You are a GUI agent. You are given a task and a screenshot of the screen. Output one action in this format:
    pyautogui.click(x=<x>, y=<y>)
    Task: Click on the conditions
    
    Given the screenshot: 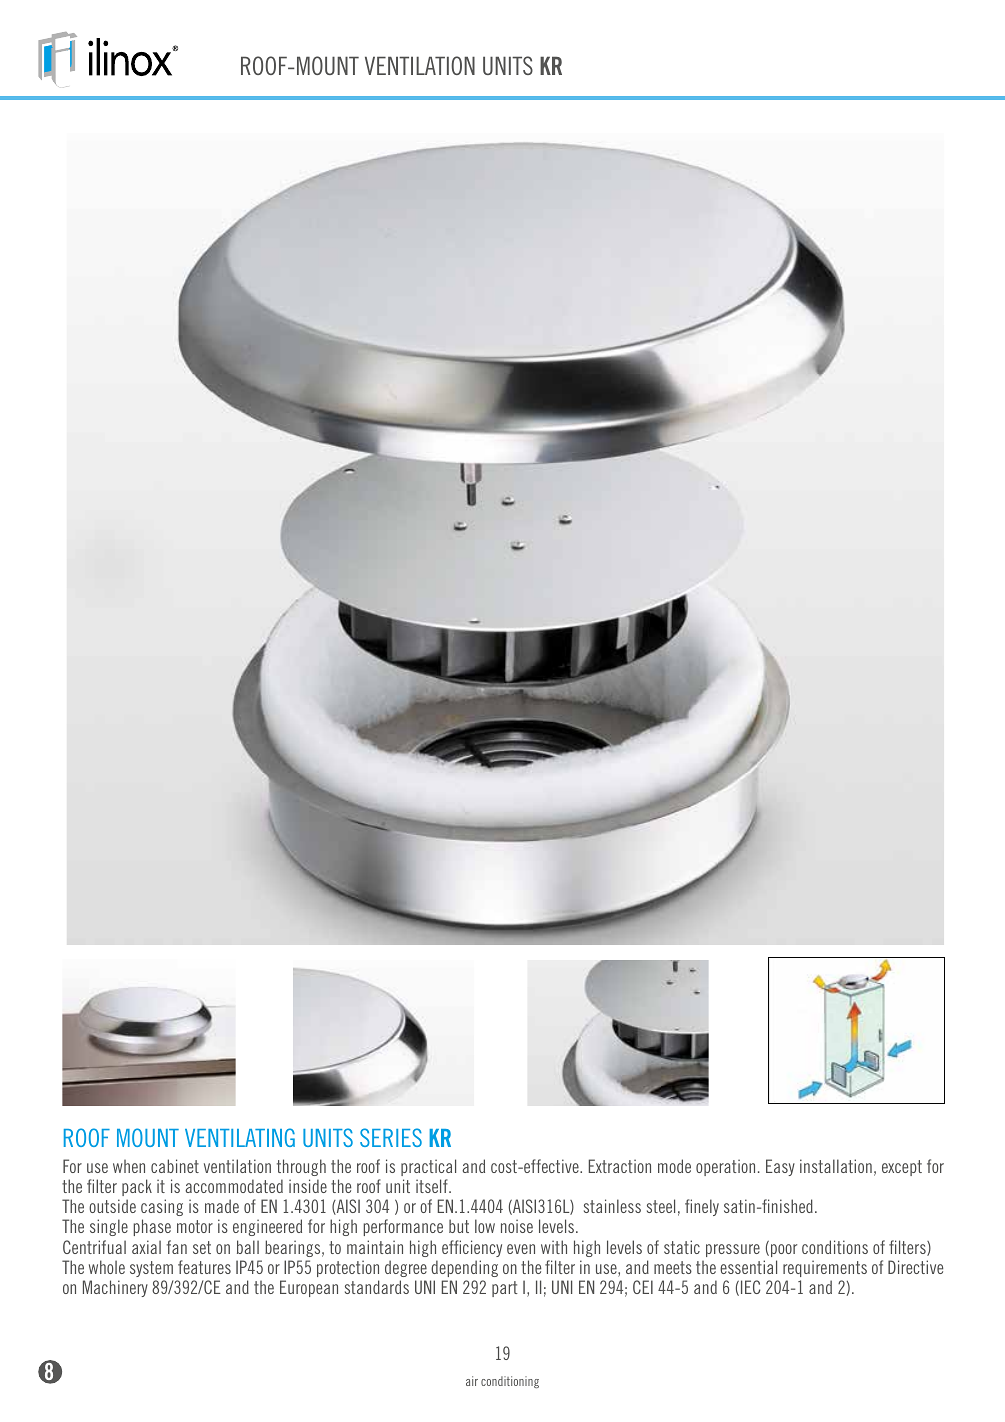 What is the action you would take?
    pyautogui.click(x=835, y=1247)
